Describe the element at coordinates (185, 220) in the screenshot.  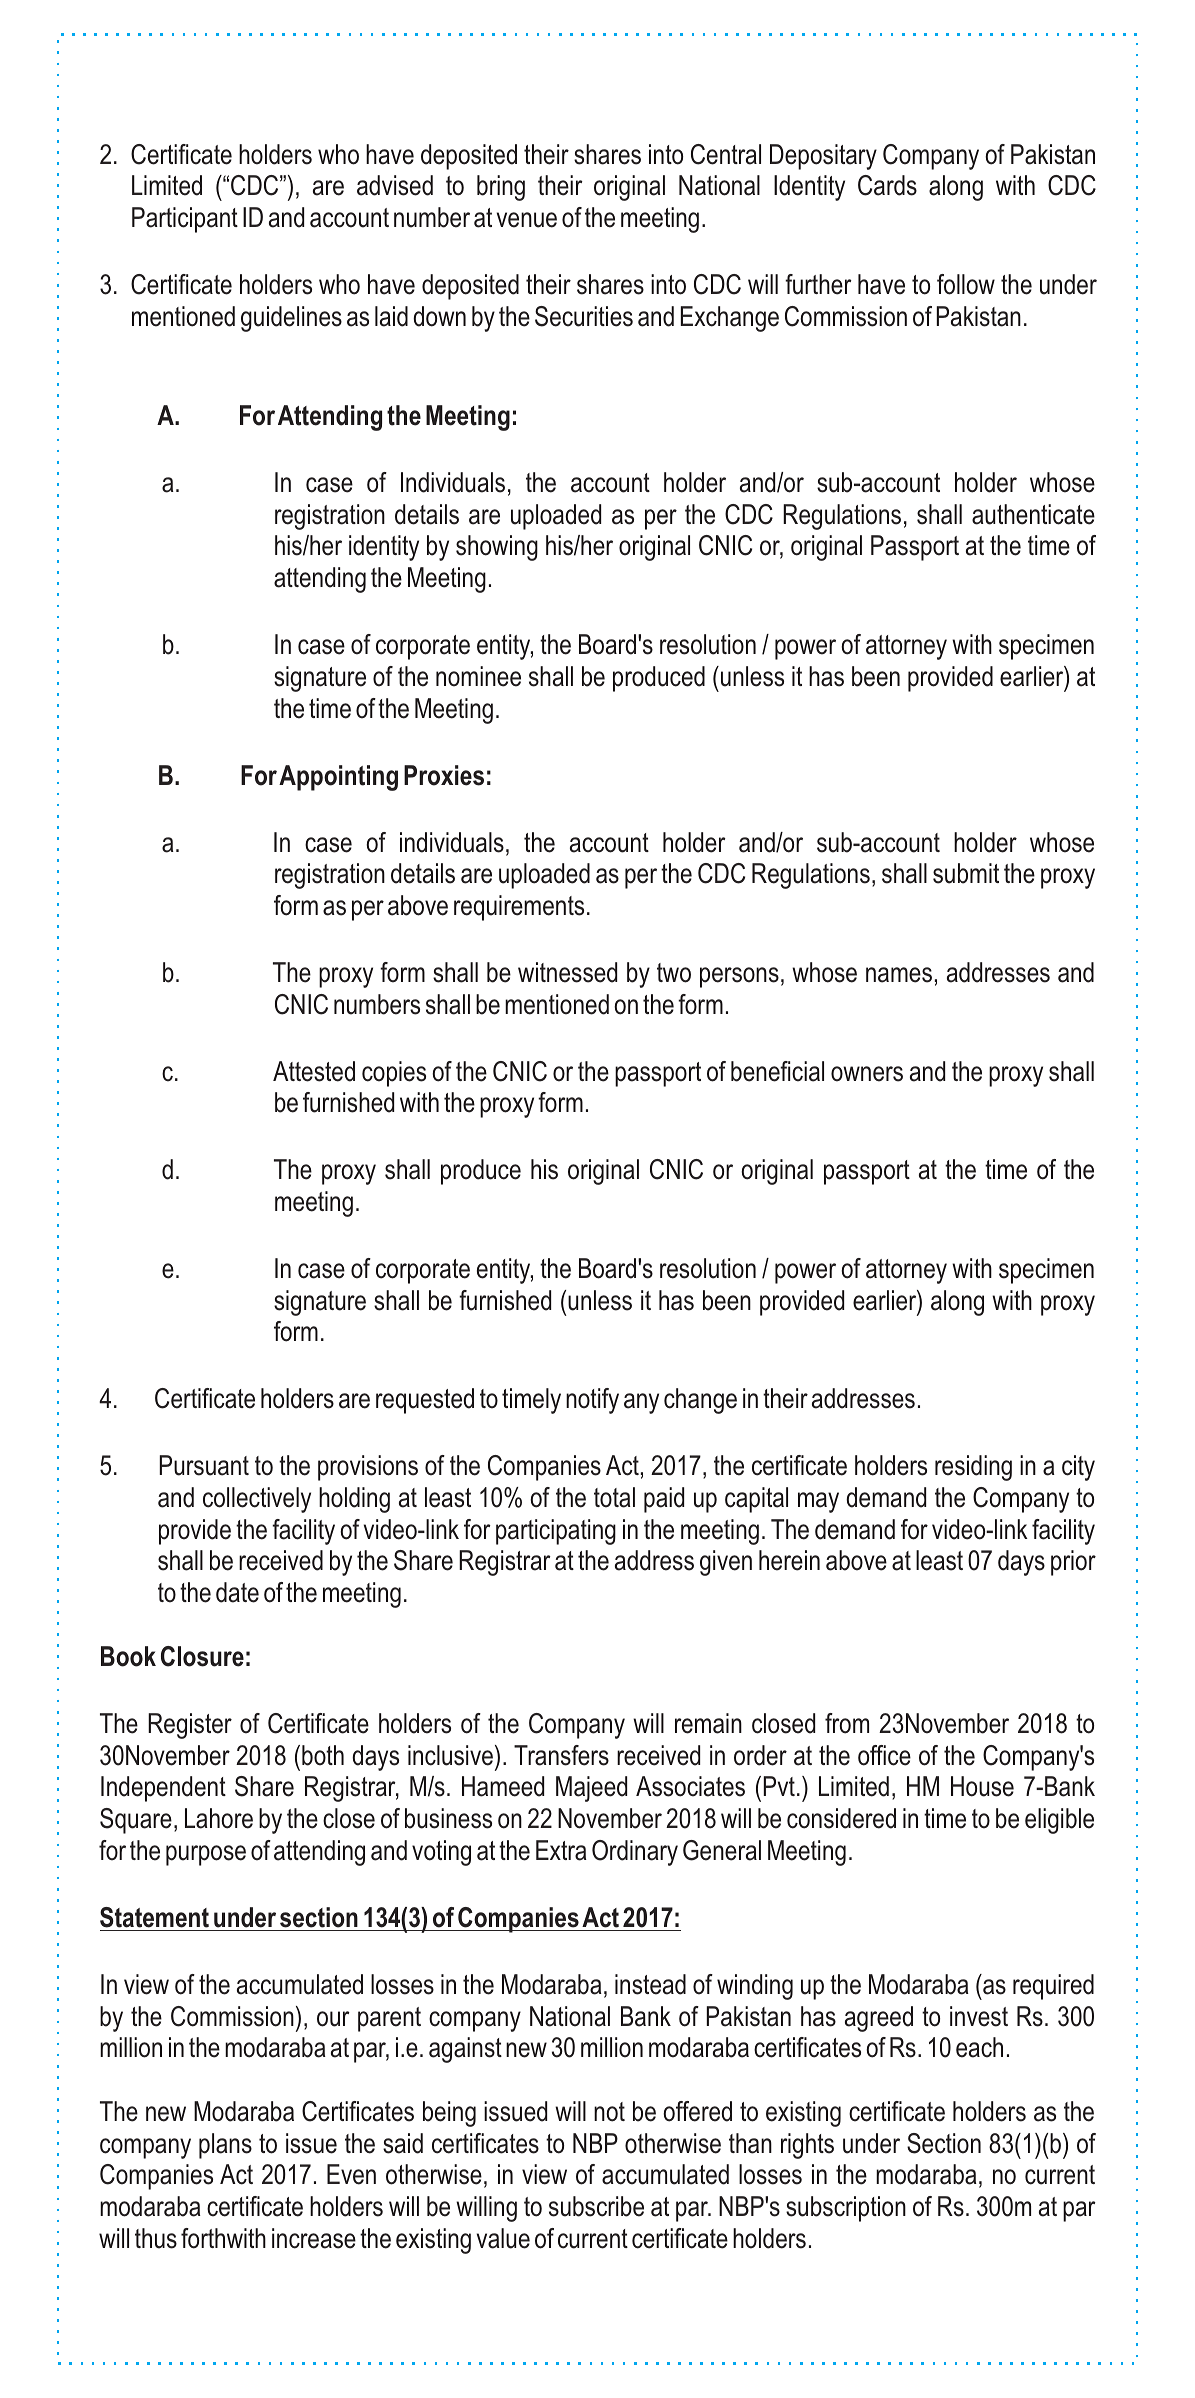
I see `Participant` at that location.
